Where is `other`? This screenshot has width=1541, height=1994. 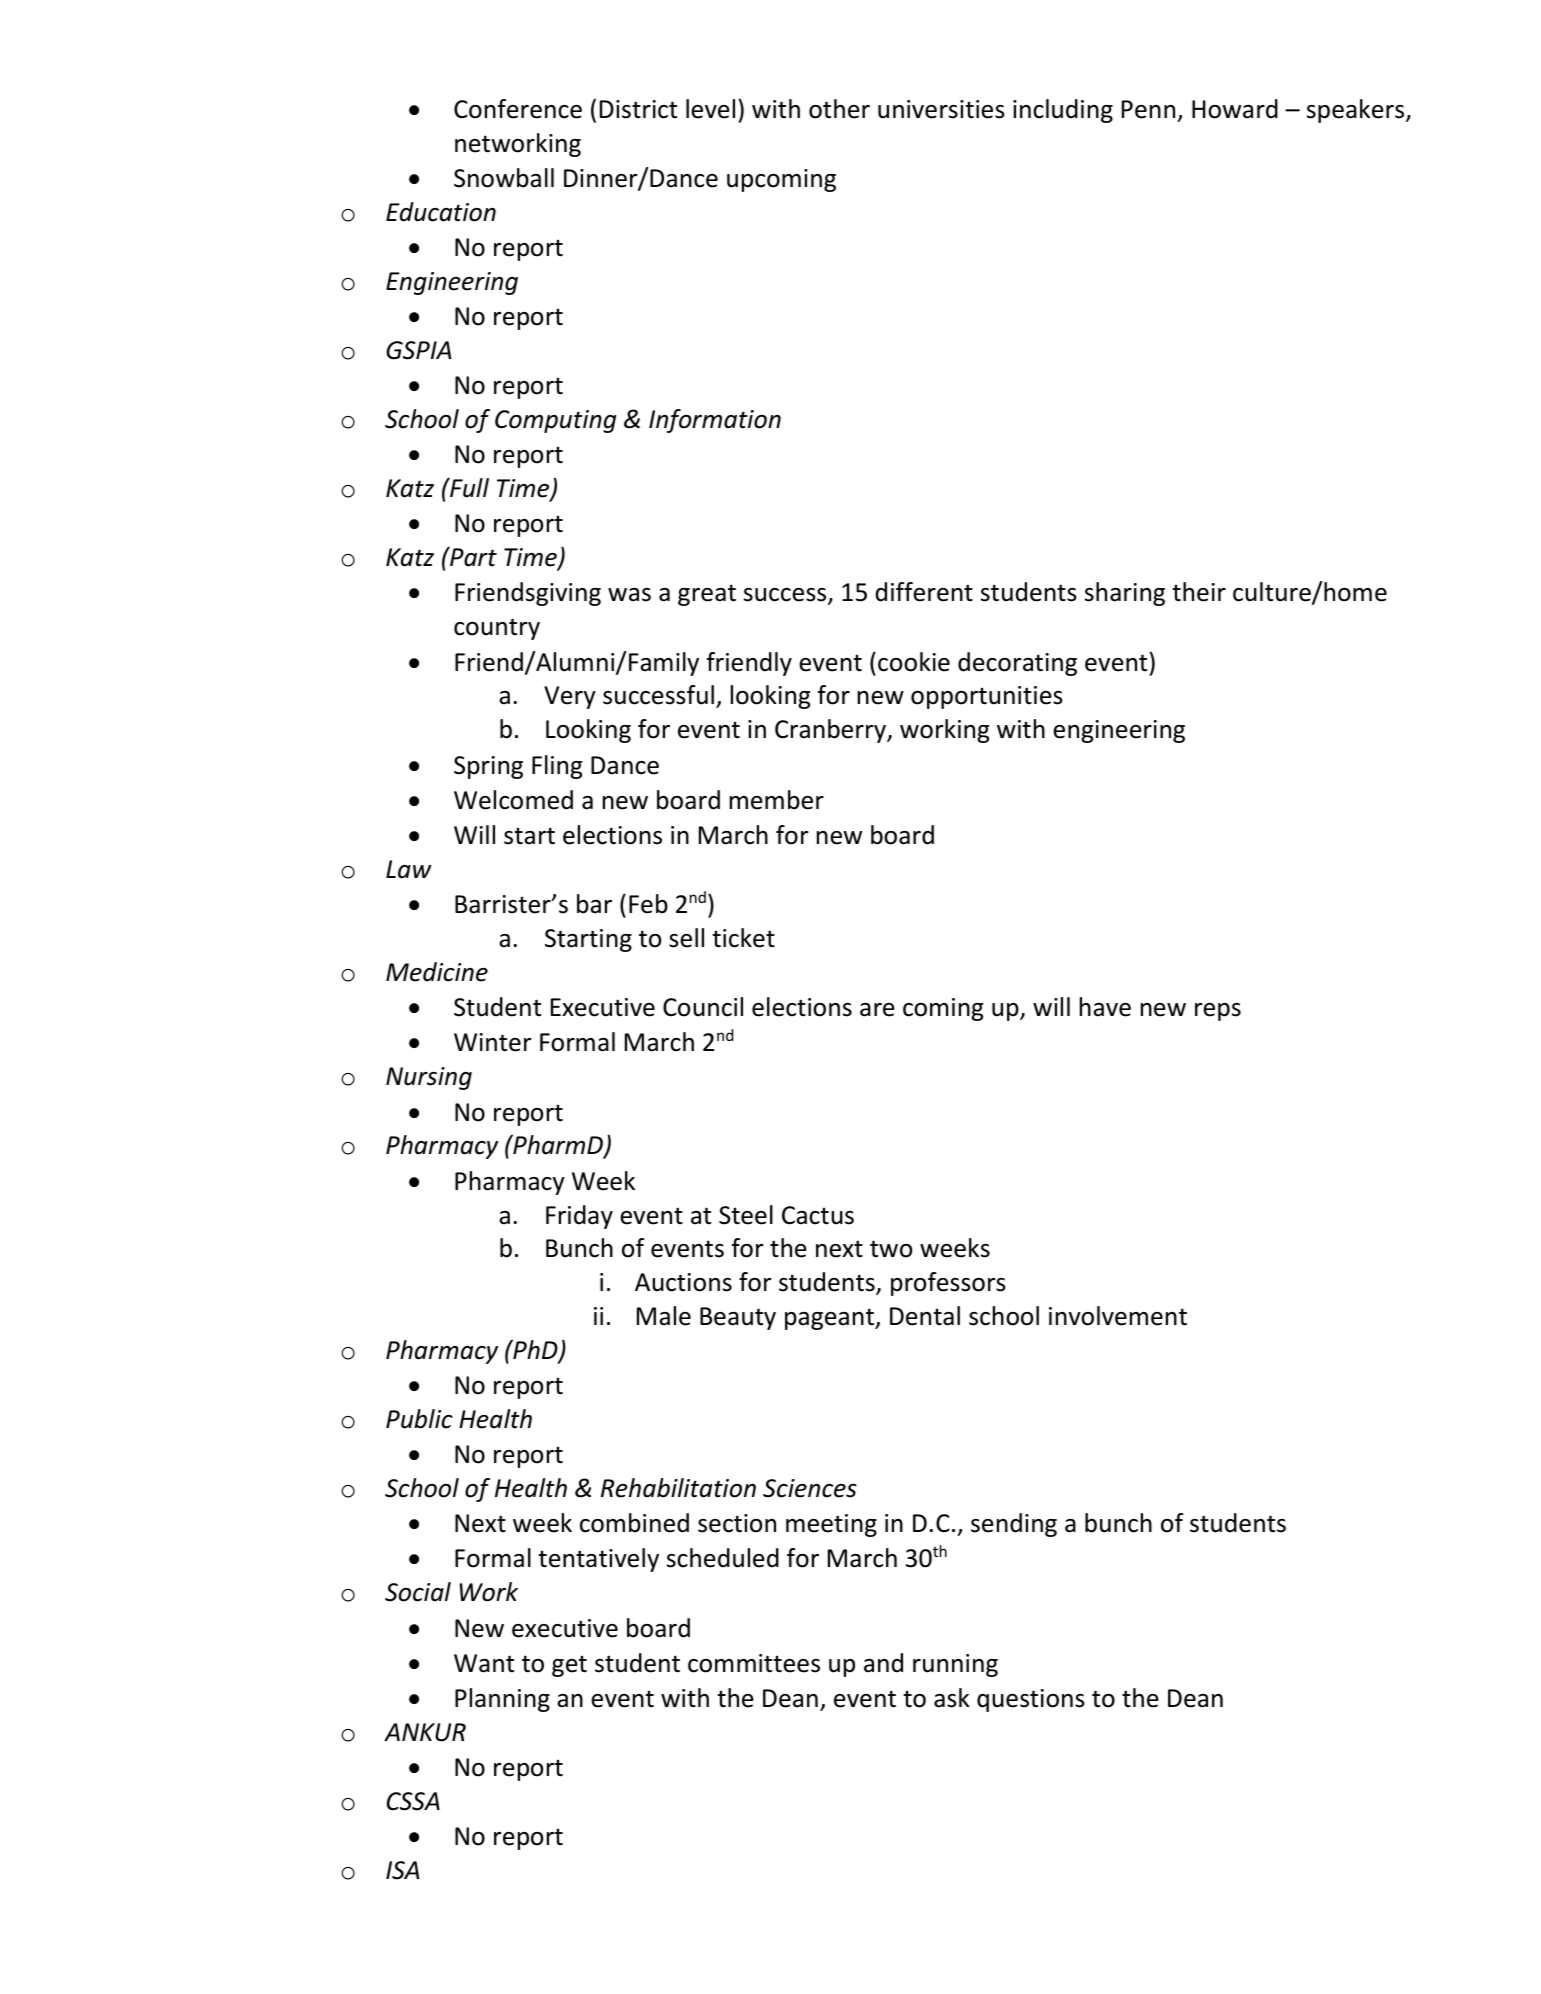 other is located at coordinates (839, 109).
